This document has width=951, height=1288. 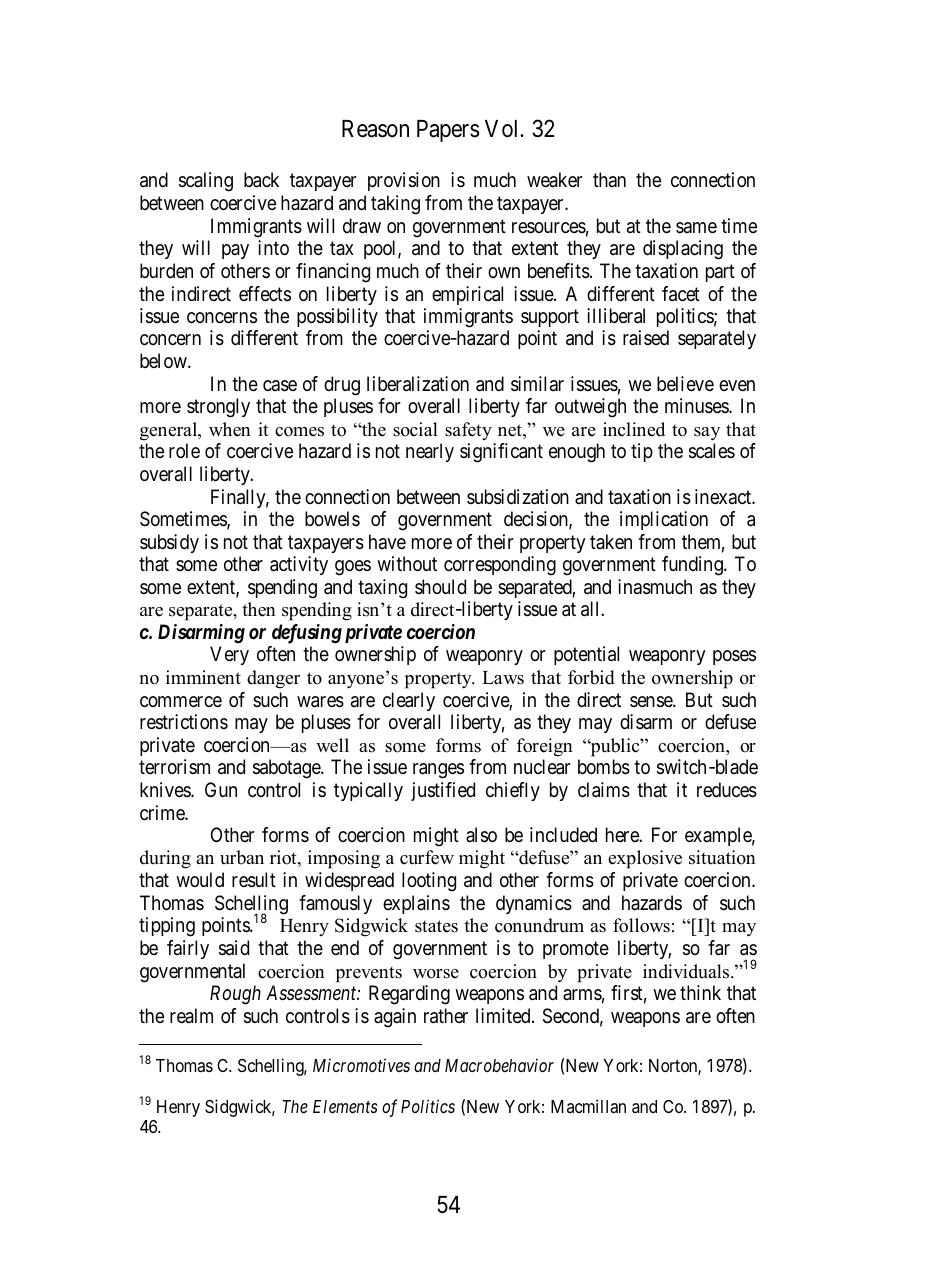 I want to click on urban, so click(x=242, y=857).
